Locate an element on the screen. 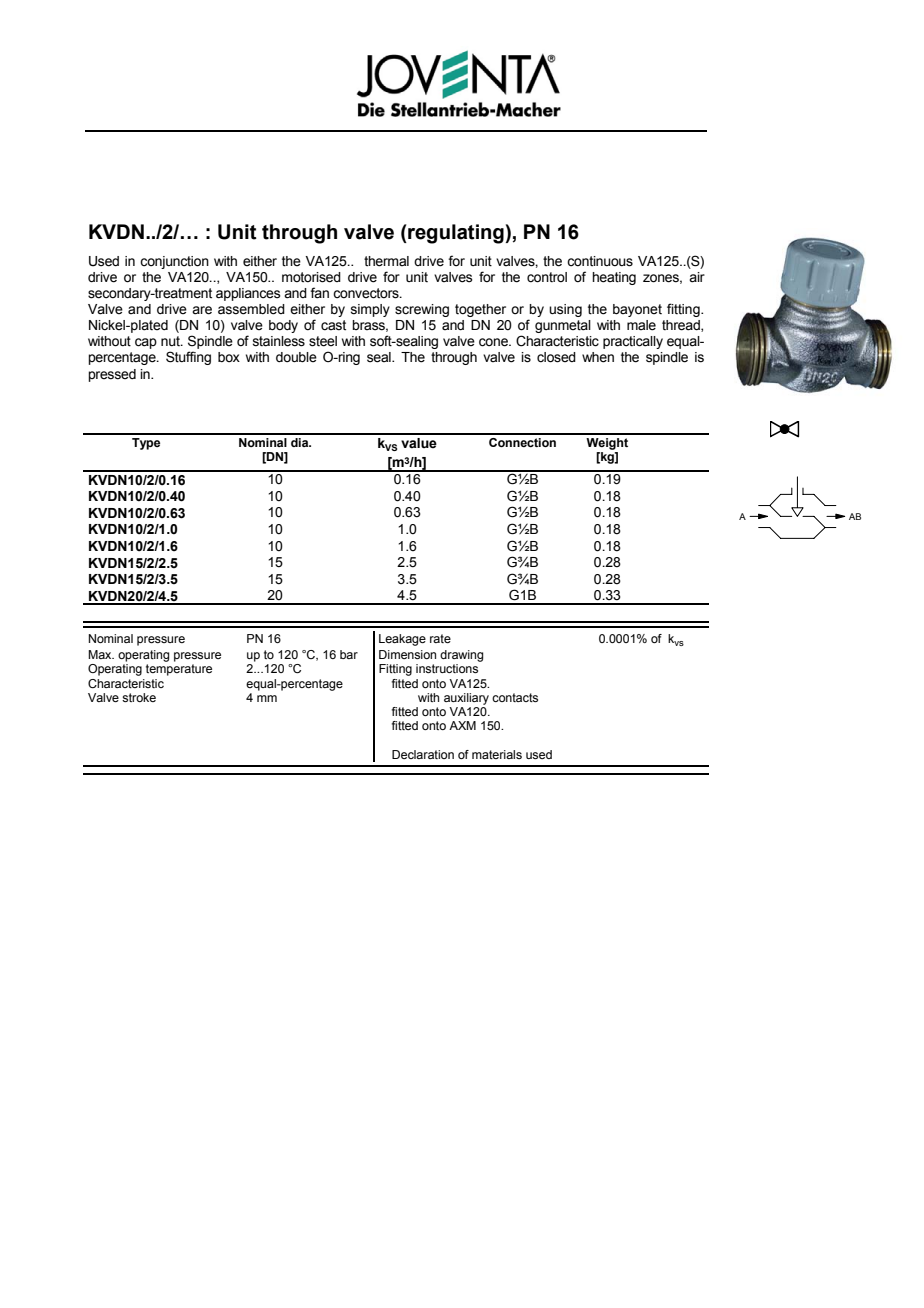 The image size is (924, 1308). value is located at coordinates (419, 443).
